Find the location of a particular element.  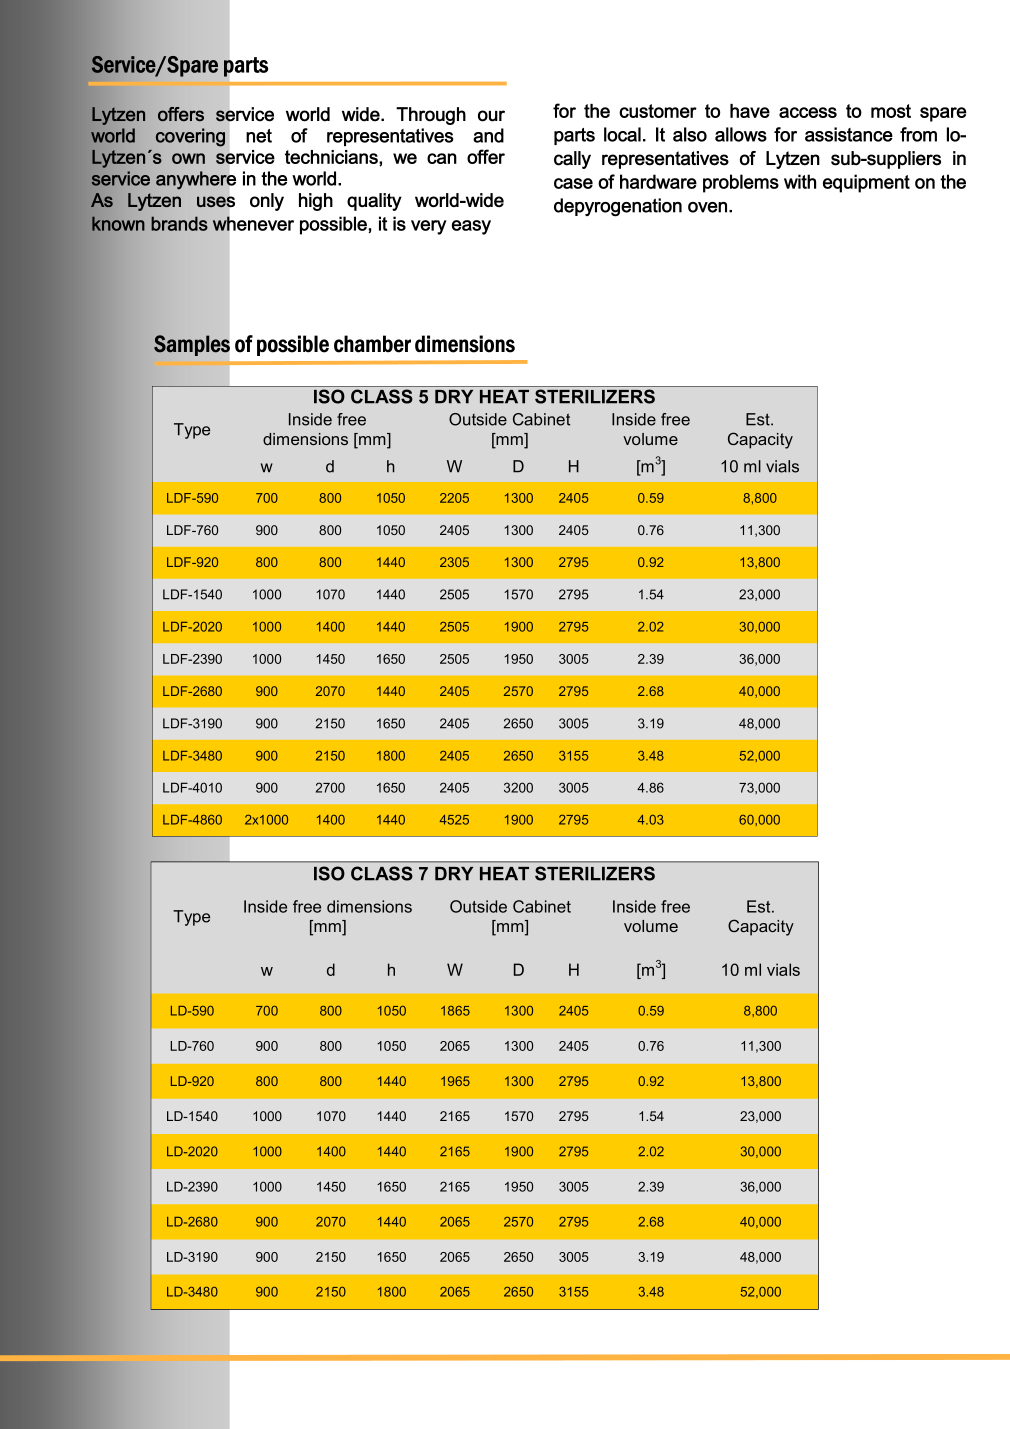

easy is located at coordinates (471, 227).
